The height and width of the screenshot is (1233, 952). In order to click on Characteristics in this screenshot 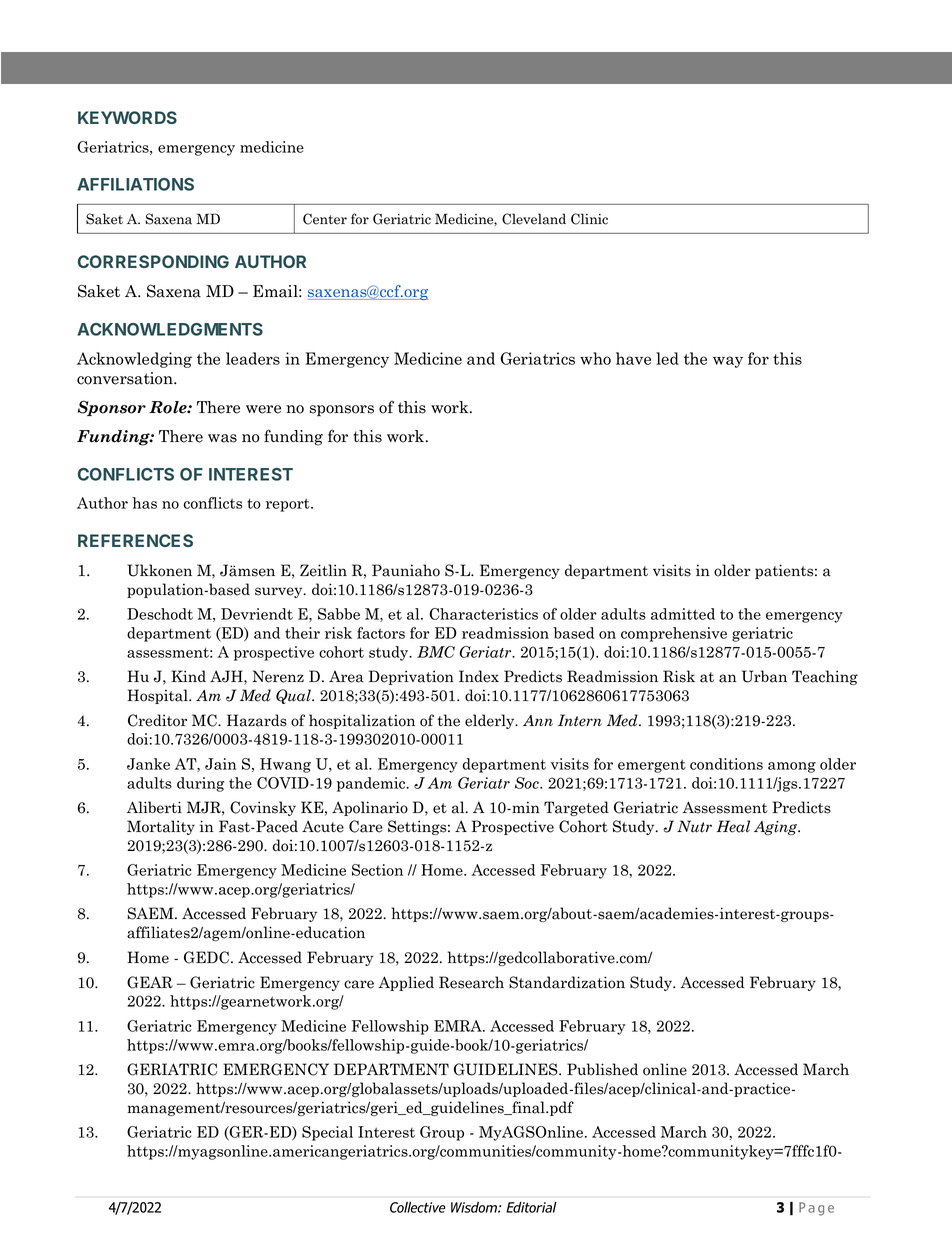, I will do `click(484, 614)`.
